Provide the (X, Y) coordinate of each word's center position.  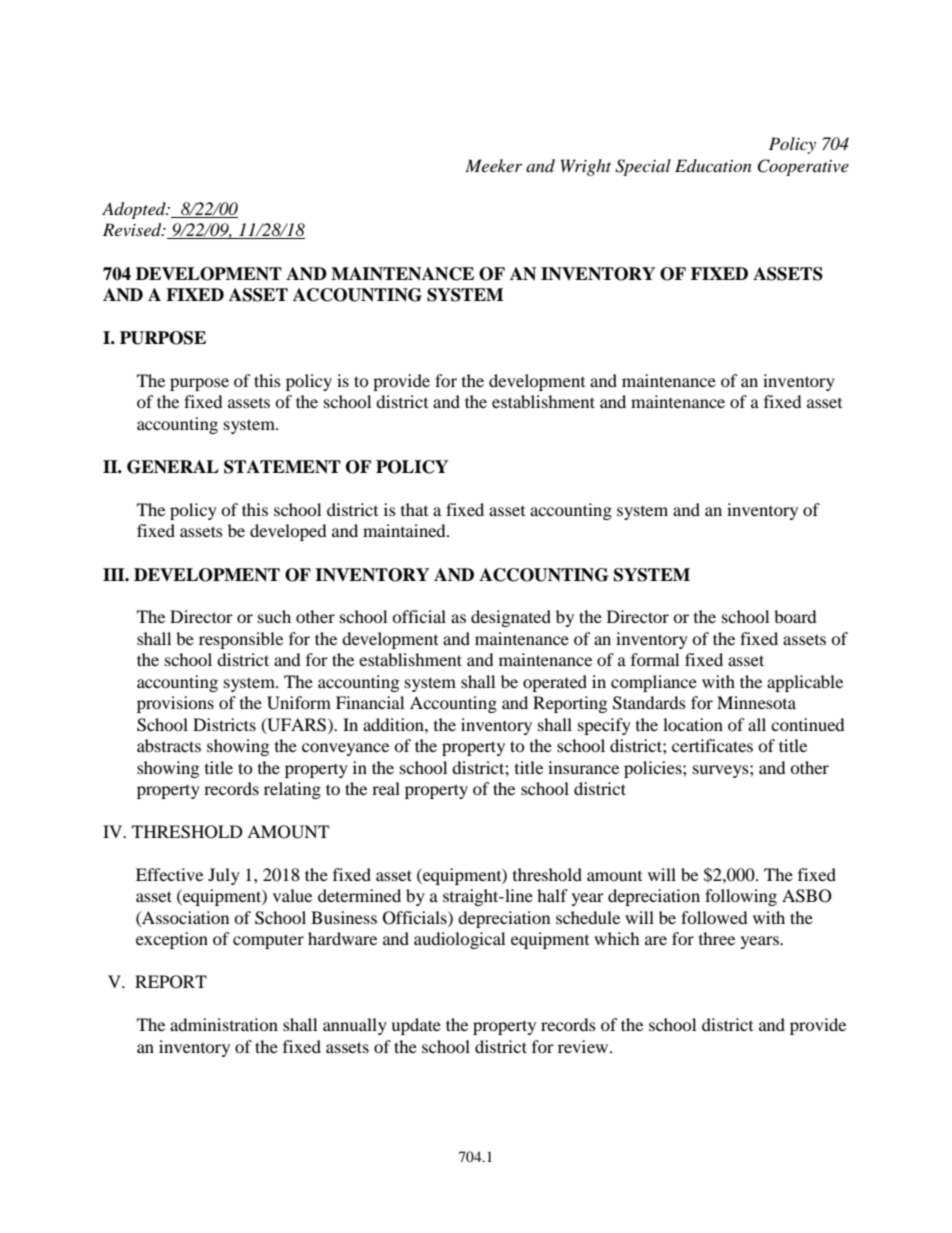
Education (713, 165)
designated (511, 618)
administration (224, 1024)
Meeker (493, 165)
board (795, 616)
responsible (241, 640)
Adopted (135, 210)
